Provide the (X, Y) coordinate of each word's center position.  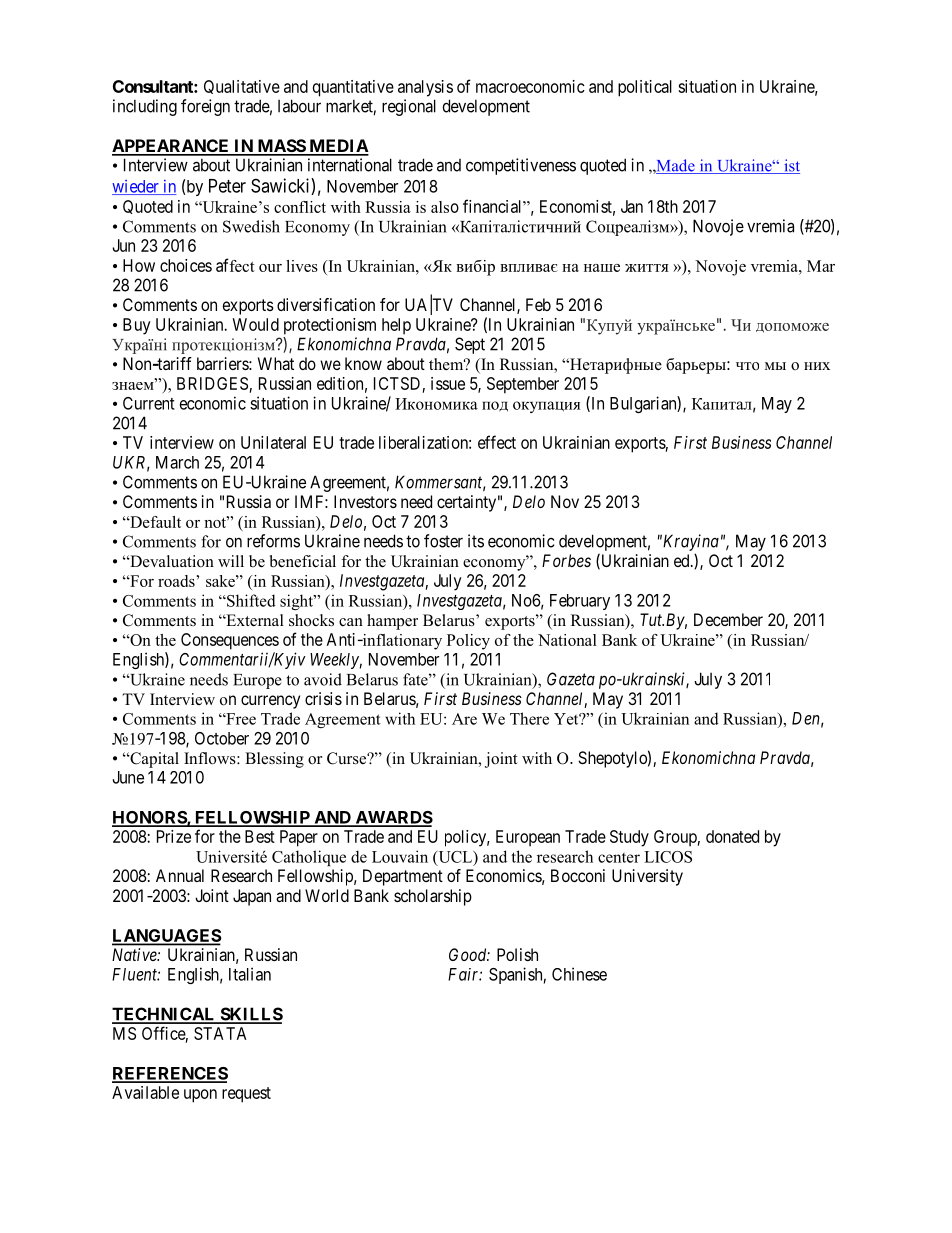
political (645, 88)
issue (448, 383)
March (177, 462)
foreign (205, 107)
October (222, 738)
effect (497, 442)
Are (464, 719)
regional (409, 107)
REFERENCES (170, 1074)
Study (629, 838)
